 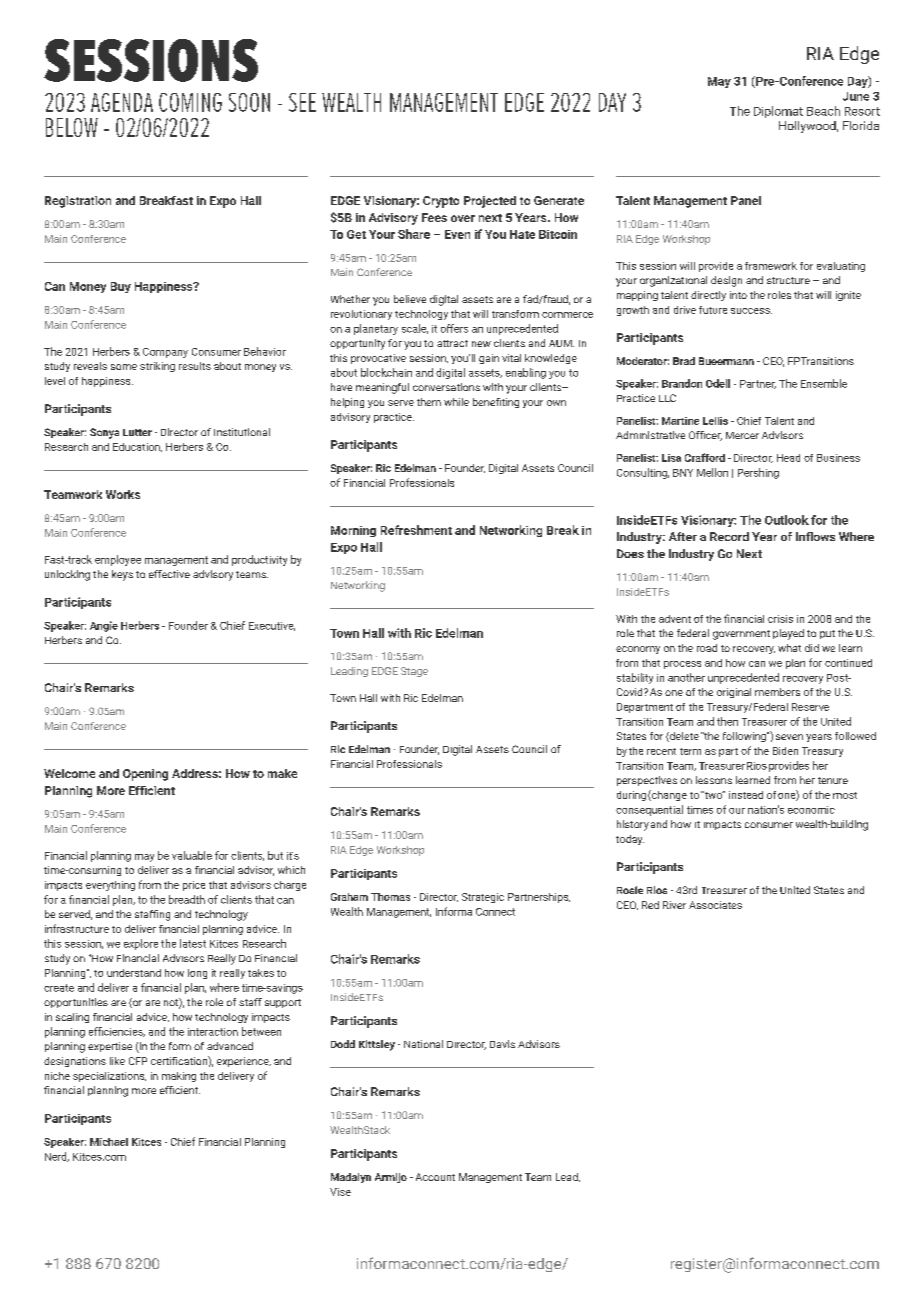 What do you see at coordinates (187, 899) in the screenshot?
I see `breadth` at bounding box center [187, 899].
